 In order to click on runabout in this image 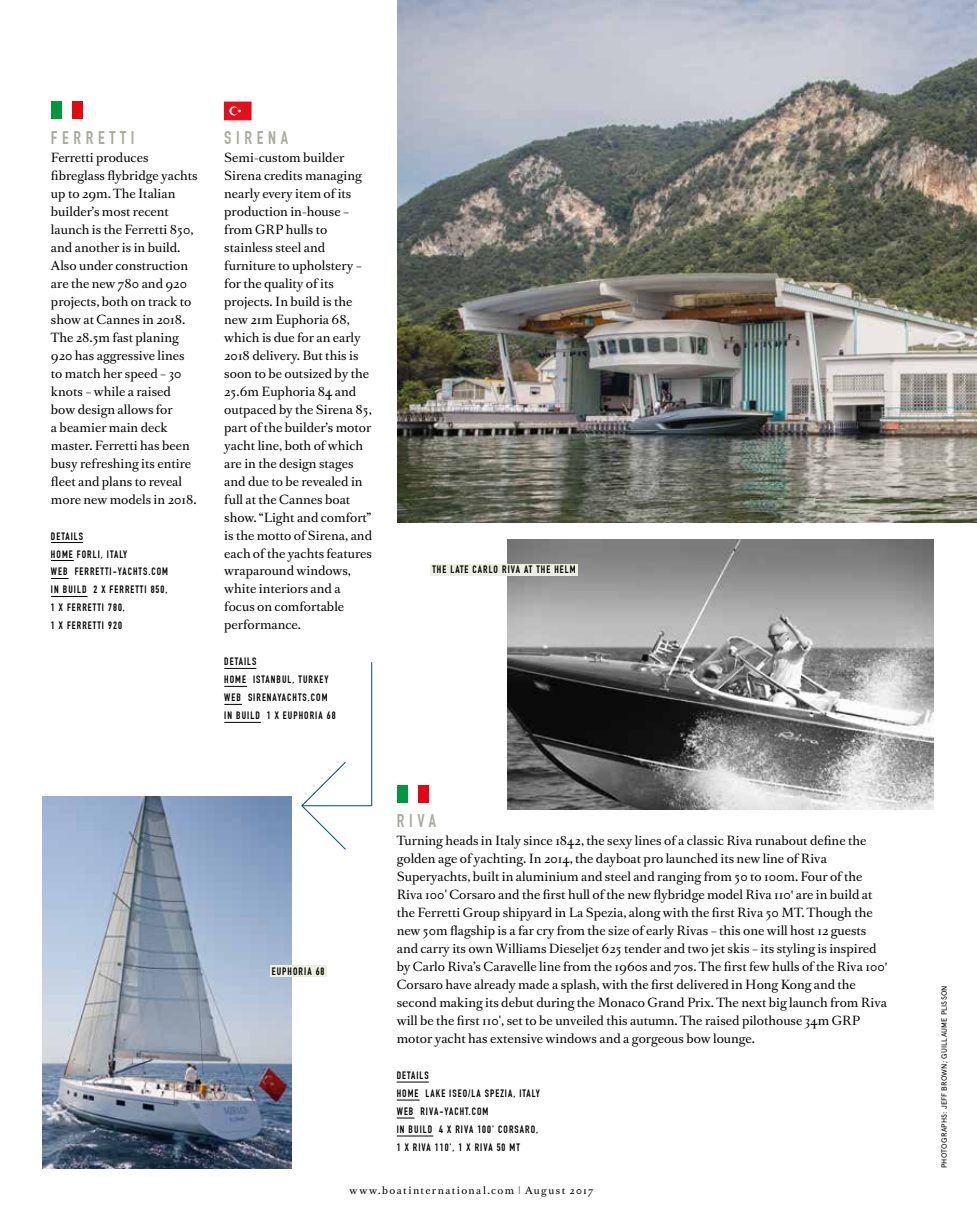, I will do `click(781, 840)`.
